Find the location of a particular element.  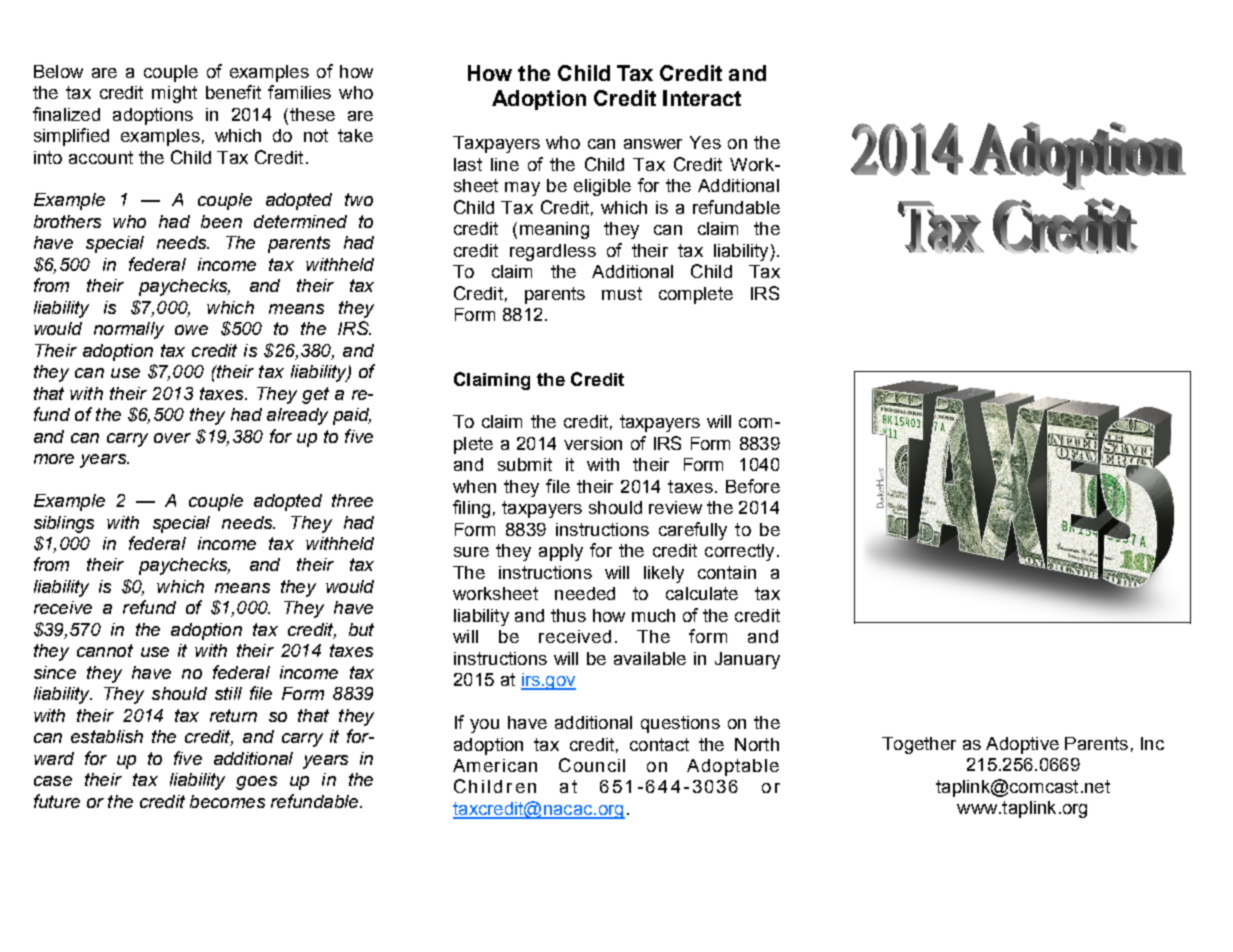

regardless is located at coordinates (553, 252).
